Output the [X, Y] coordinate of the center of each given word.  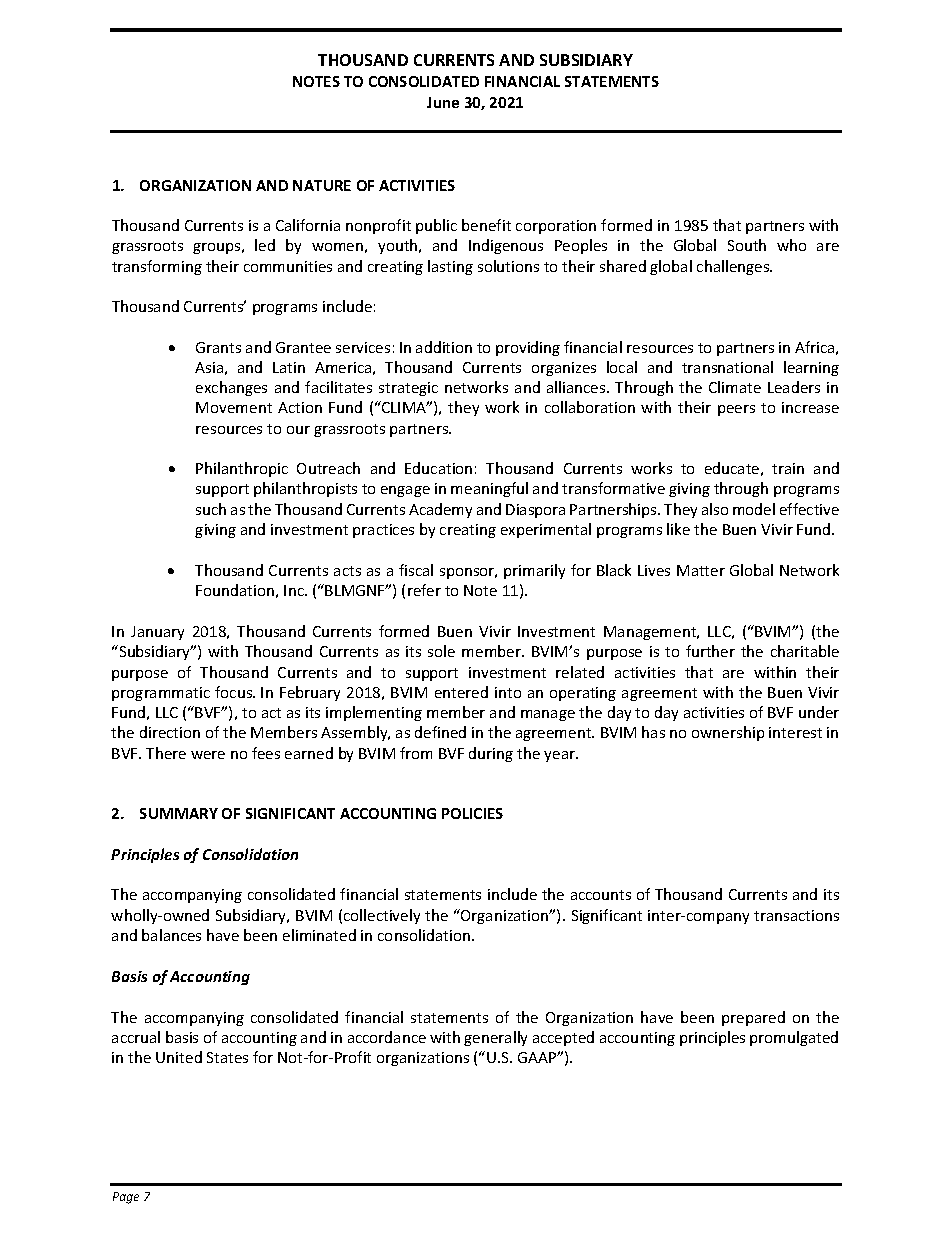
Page [126, 1198]
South [747, 245]
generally [495, 1038]
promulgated [794, 1038]
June [443, 102]
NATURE [322, 185]
